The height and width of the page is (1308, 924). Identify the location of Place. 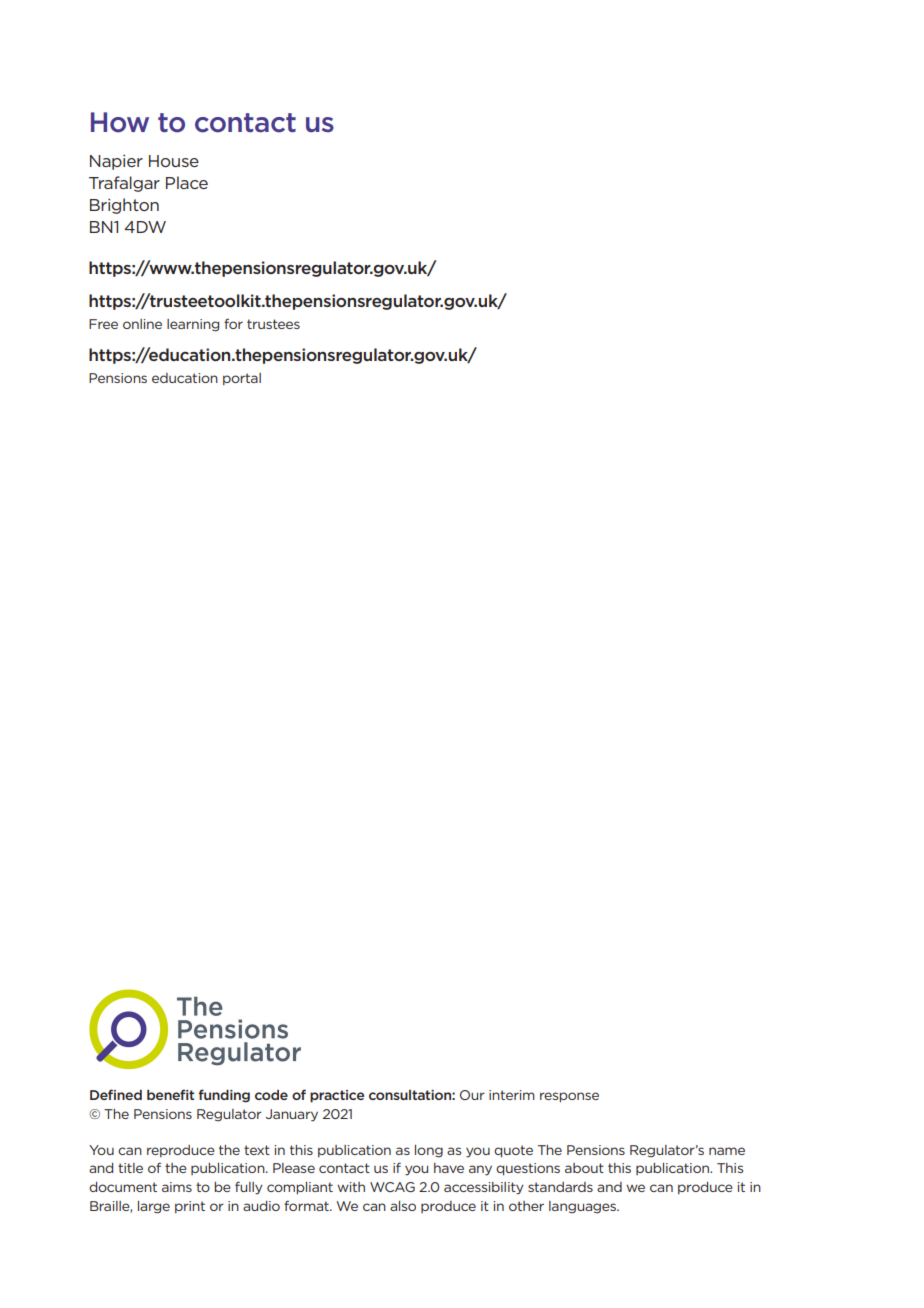
(187, 182).
